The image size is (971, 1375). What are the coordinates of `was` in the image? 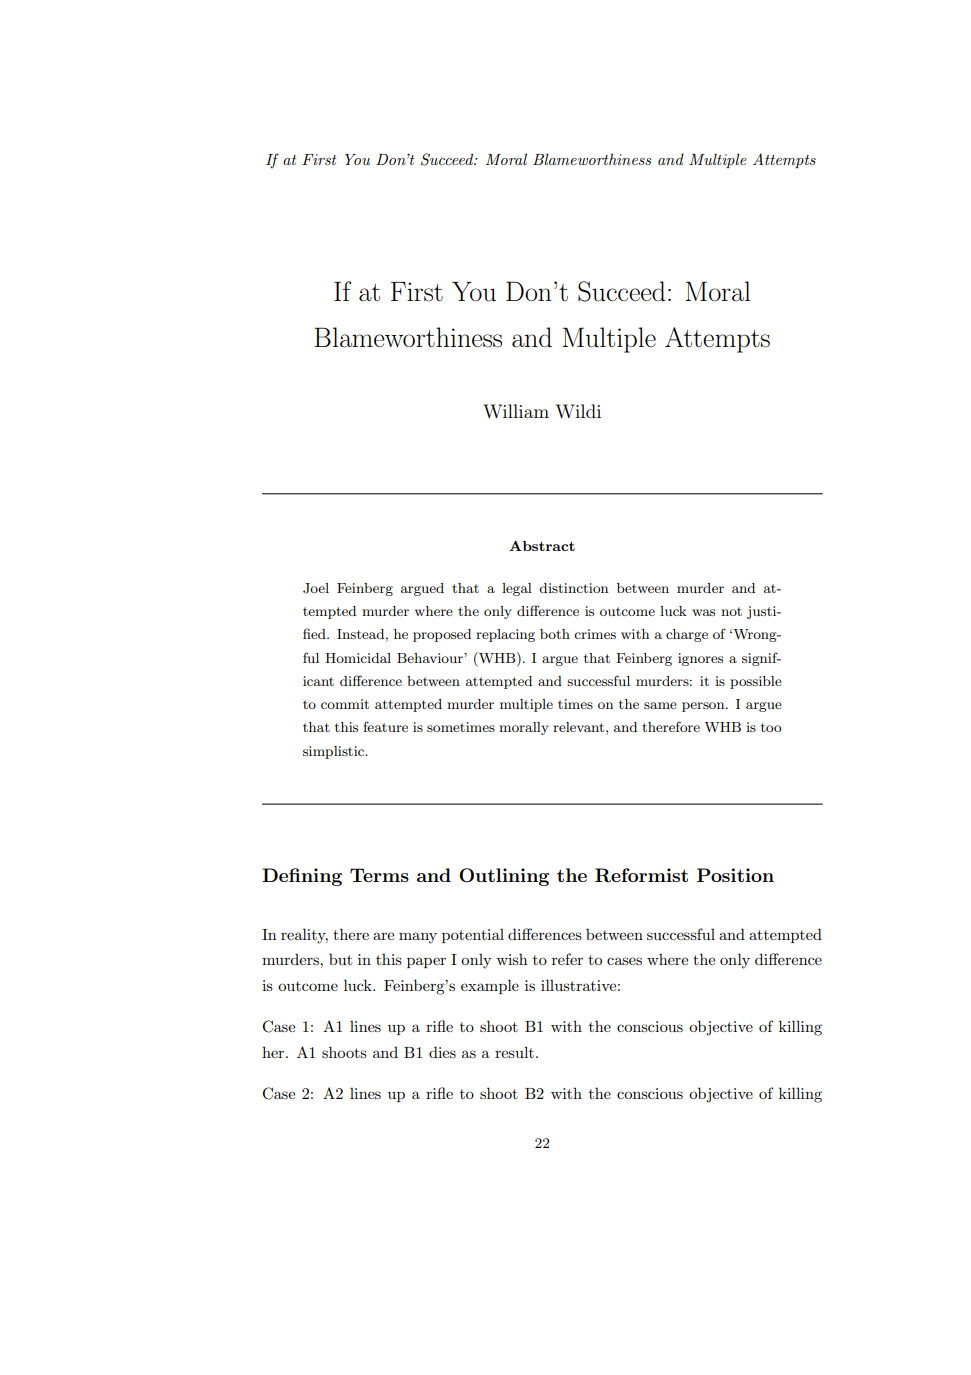 It's located at (703, 612).
